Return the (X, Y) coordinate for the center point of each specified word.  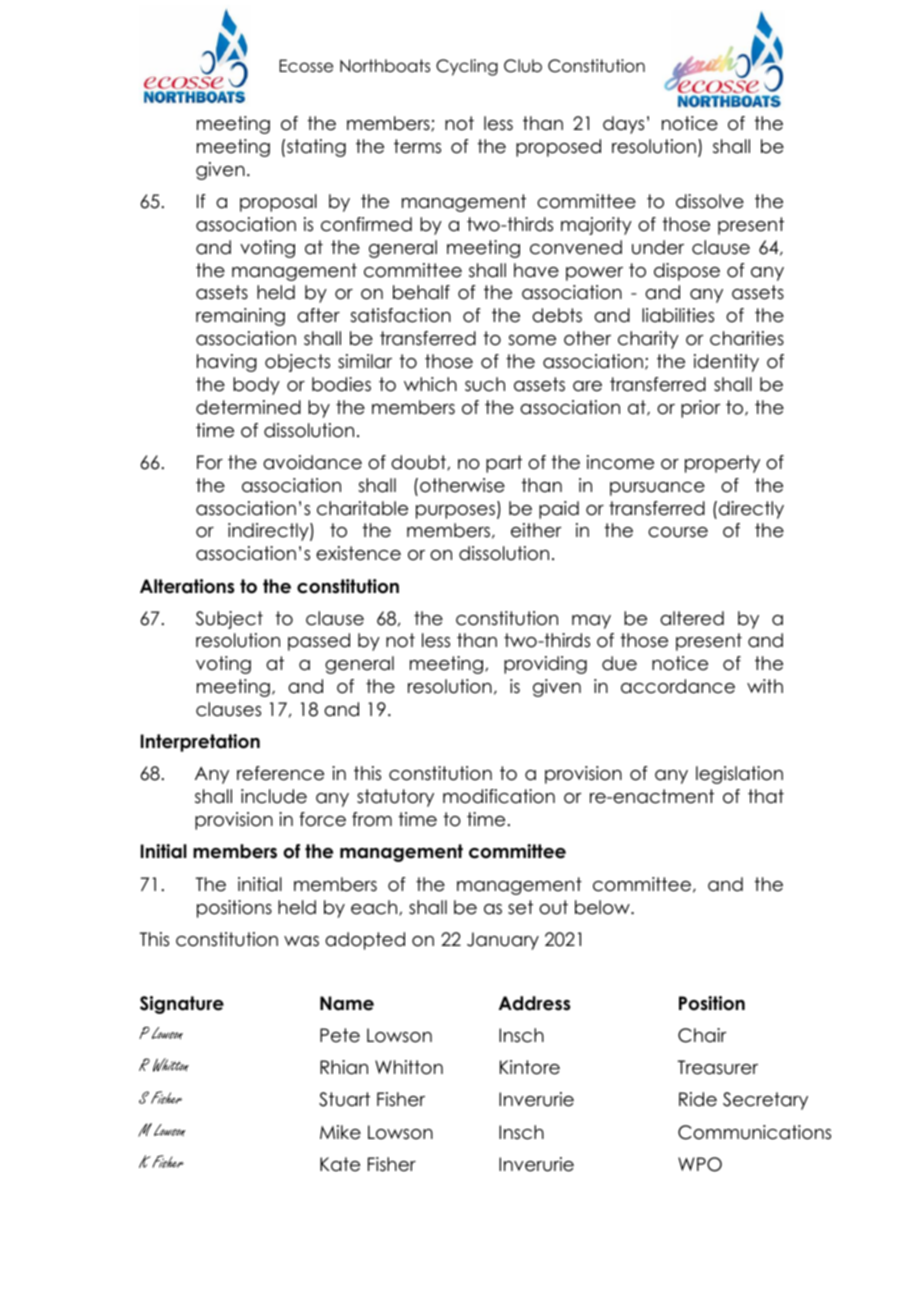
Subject (229, 620)
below (603, 907)
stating (316, 148)
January (503, 941)
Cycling (467, 67)
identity (726, 363)
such (485, 384)
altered (692, 618)
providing (545, 665)
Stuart (344, 1099)
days (623, 125)
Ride (698, 1099)
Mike (340, 1132)
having (227, 363)
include (274, 796)
